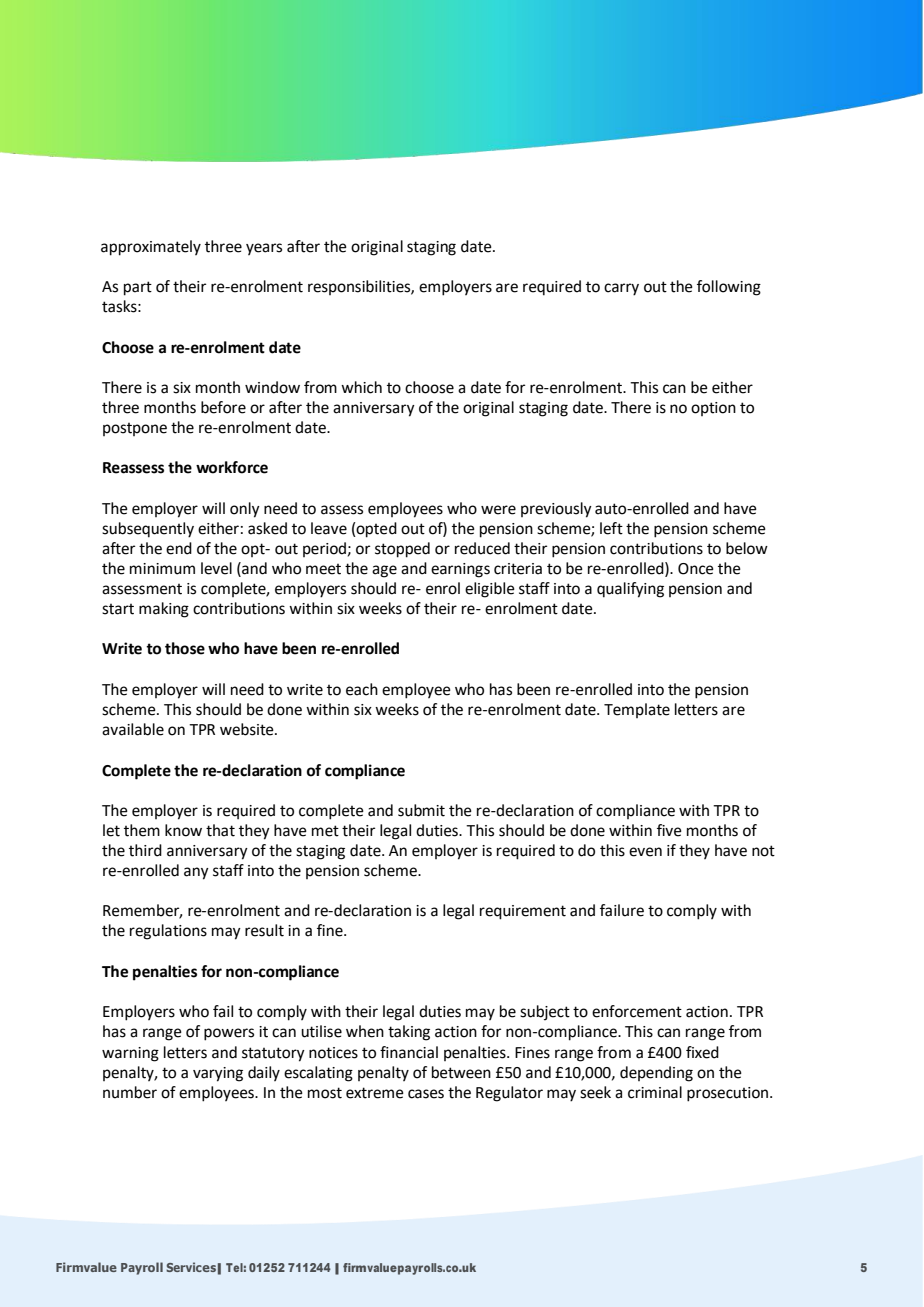  Describe the element at coordinates (264, 249) in the image. I see `years` at that location.
